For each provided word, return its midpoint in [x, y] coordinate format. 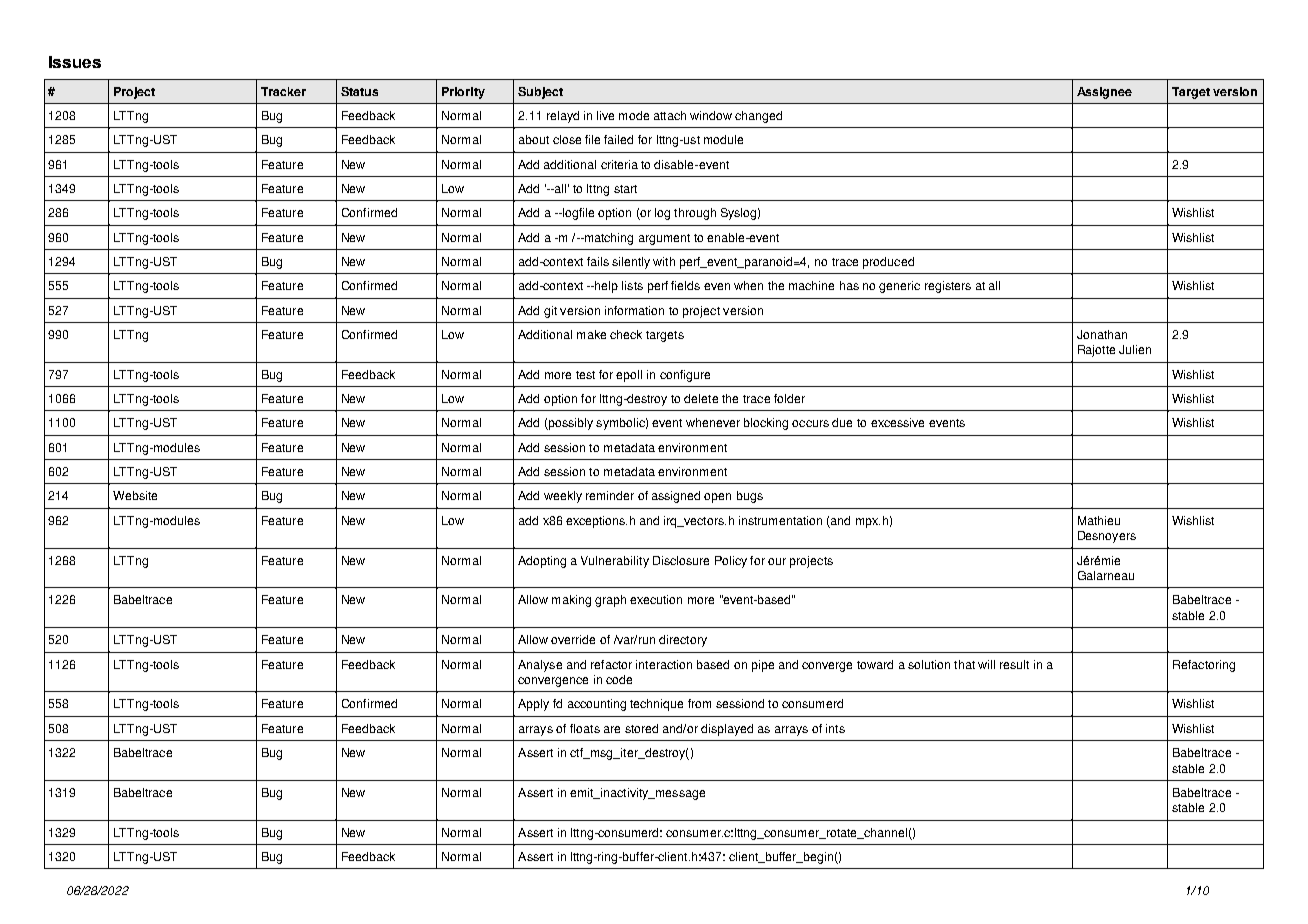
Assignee [1104, 93]
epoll [629, 376]
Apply [533, 705]
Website [135, 495]
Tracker [283, 91]
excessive [897, 422]
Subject [540, 93]
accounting [597, 705]
